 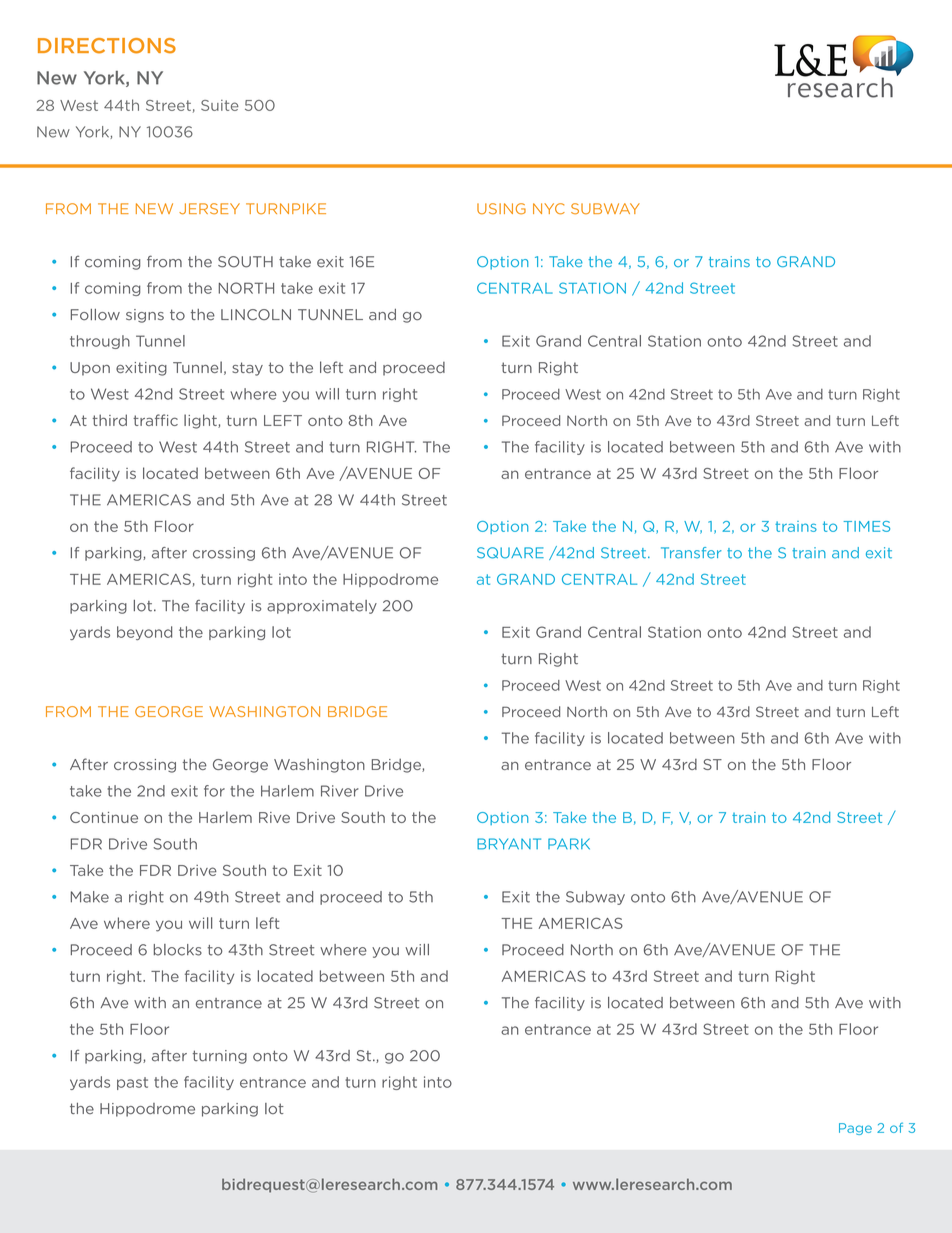 What do you see at coordinates (855, 1129) in the page?
I see `Page` at bounding box center [855, 1129].
